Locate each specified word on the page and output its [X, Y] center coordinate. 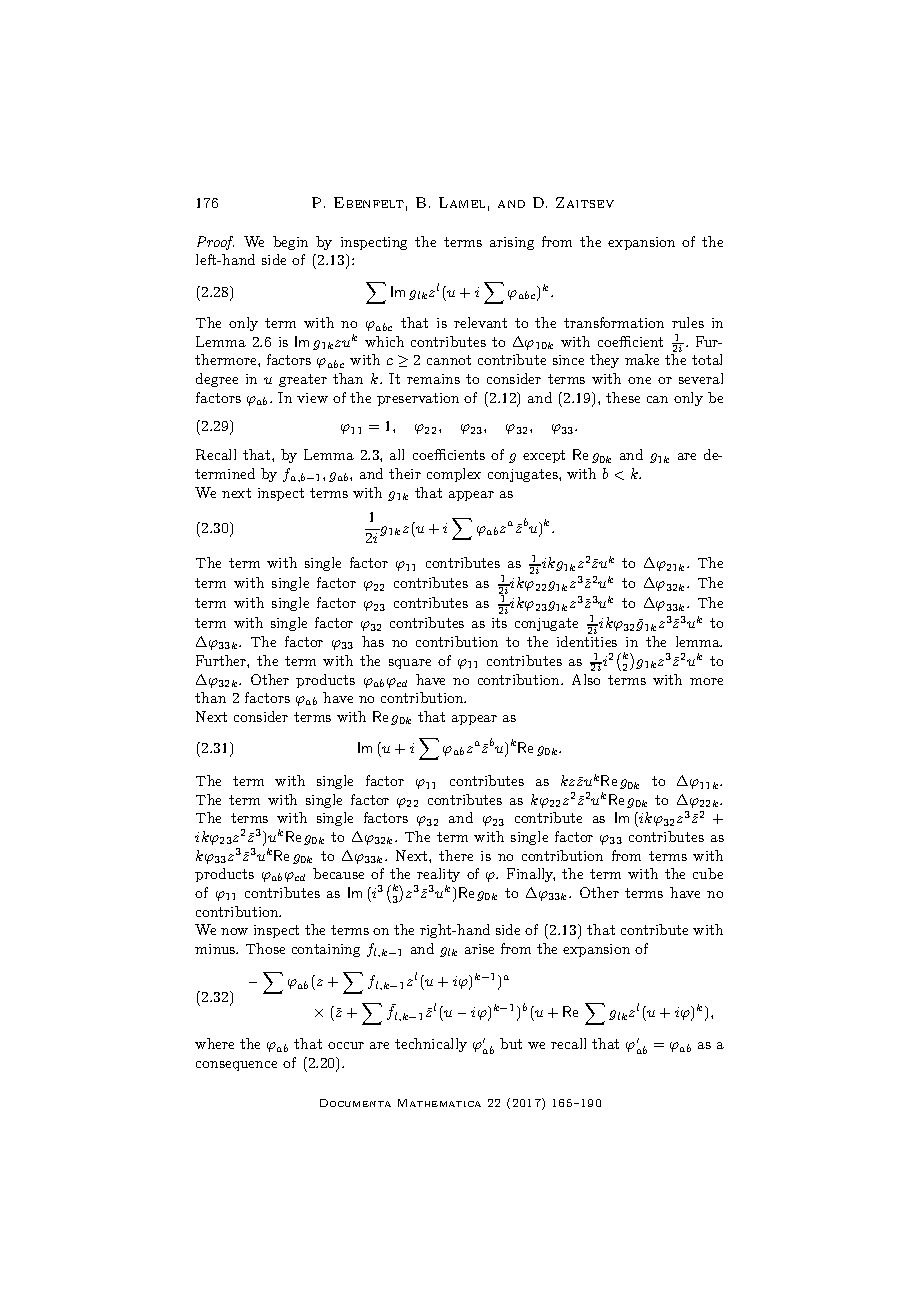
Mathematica [439, 1103]
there [456, 855]
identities [587, 641]
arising [512, 243]
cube [708, 873]
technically [431, 1045]
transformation [614, 322]
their [405, 473]
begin [290, 243]
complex [454, 475]
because [338, 873]
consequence [236, 1066]
